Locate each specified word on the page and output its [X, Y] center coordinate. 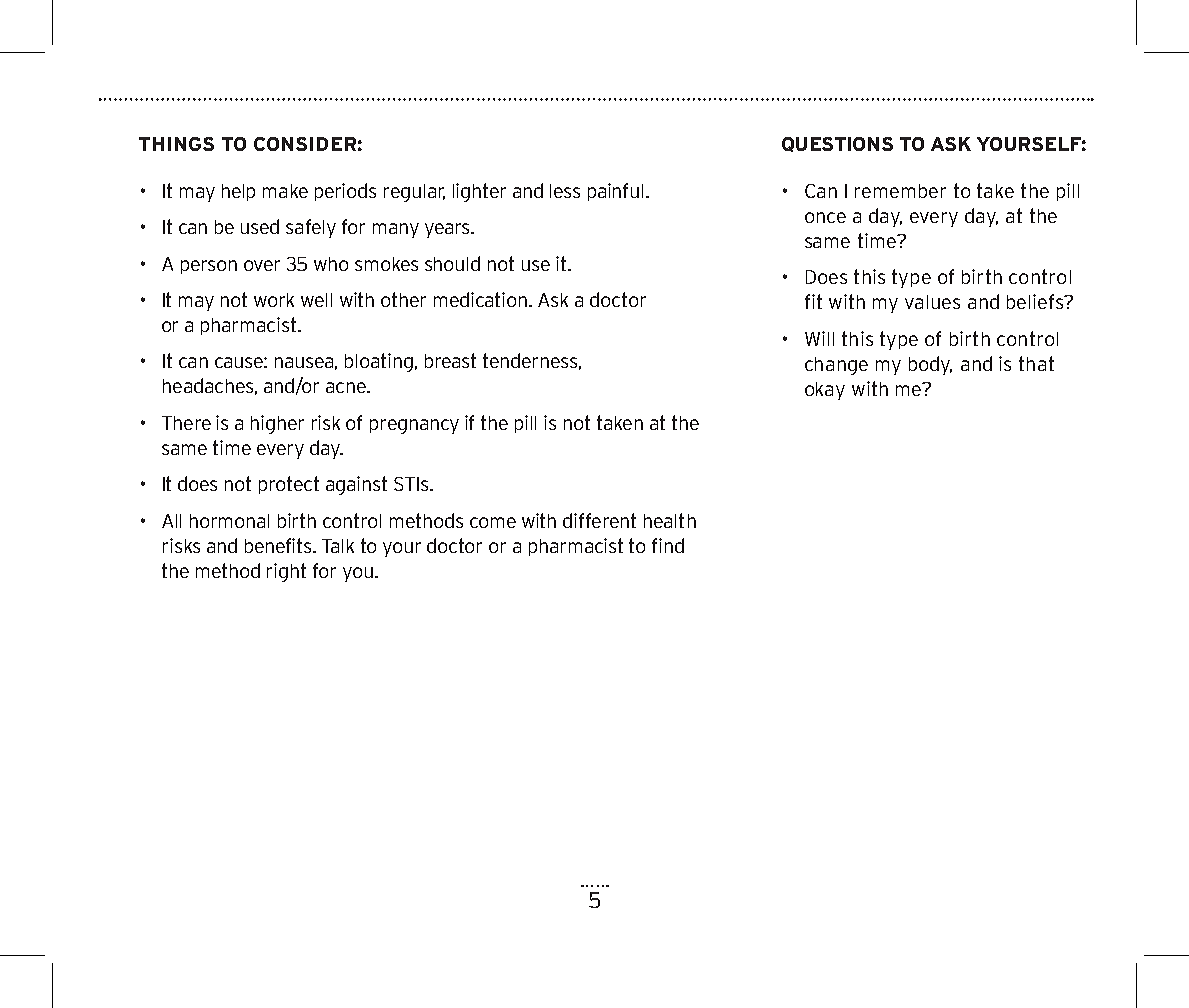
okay [825, 391]
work [274, 300]
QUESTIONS [837, 144]
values [932, 302]
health [670, 520]
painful [615, 192]
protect [289, 485]
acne [347, 387]
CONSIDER [305, 144]
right [286, 572]
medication [482, 299]
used [260, 226]
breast [450, 360]
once [825, 217]
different [599, 520]
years [448, 230]
